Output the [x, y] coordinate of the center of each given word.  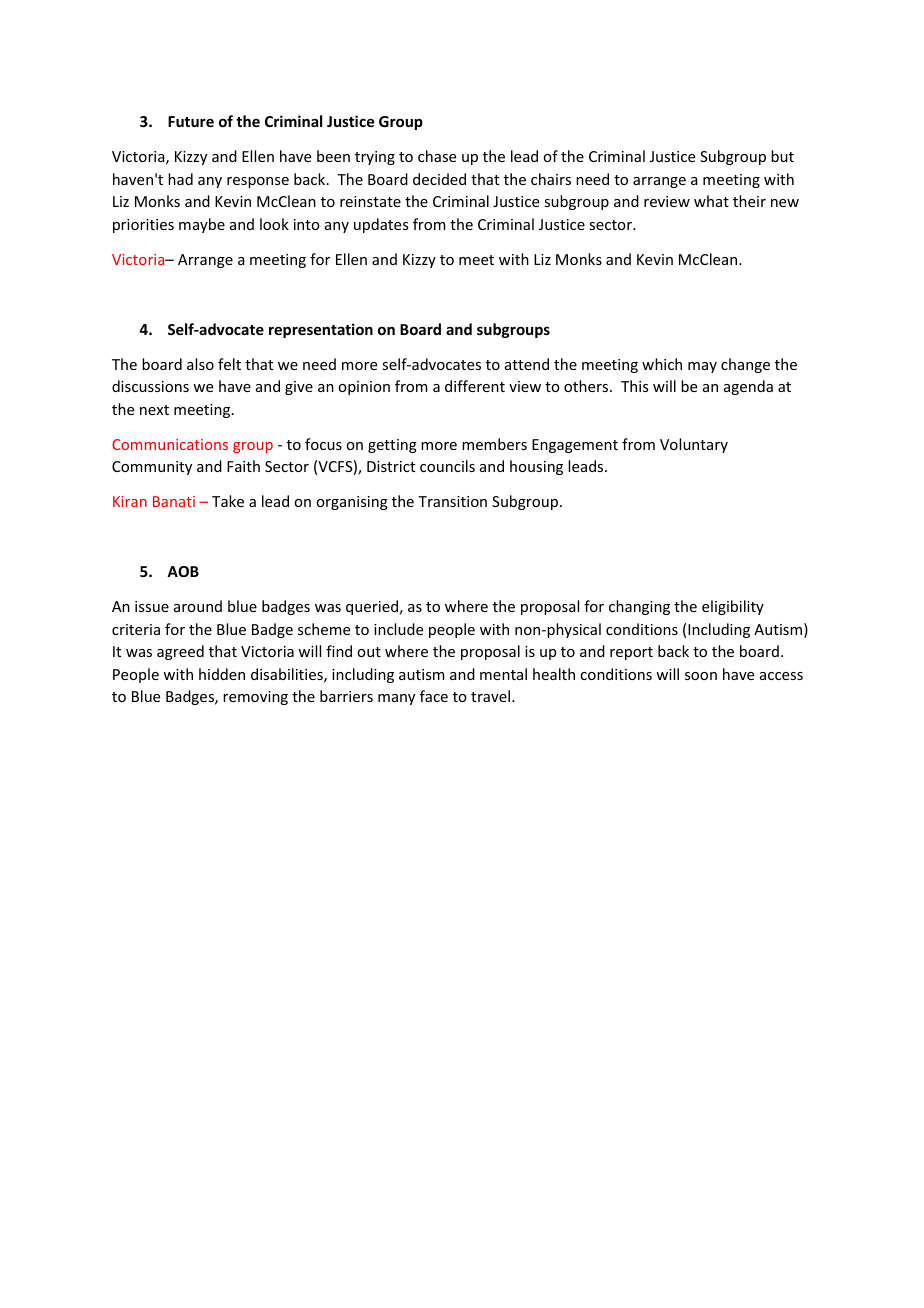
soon [701, 676]
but [782, 156]
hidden [222, 674]
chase [437, 156]
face [434, 696]
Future [191, 121]
